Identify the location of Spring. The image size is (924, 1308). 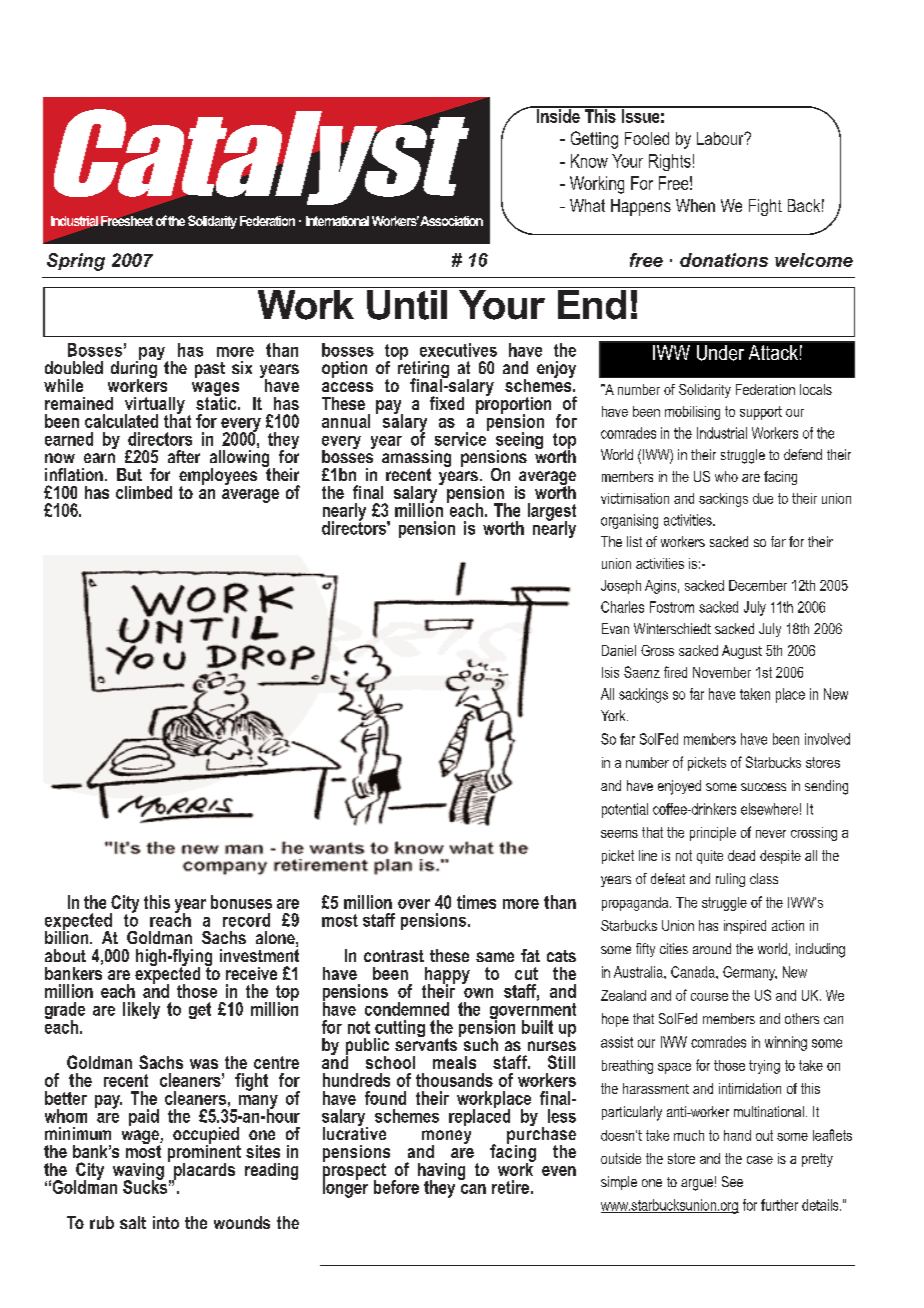
(76, 262).
